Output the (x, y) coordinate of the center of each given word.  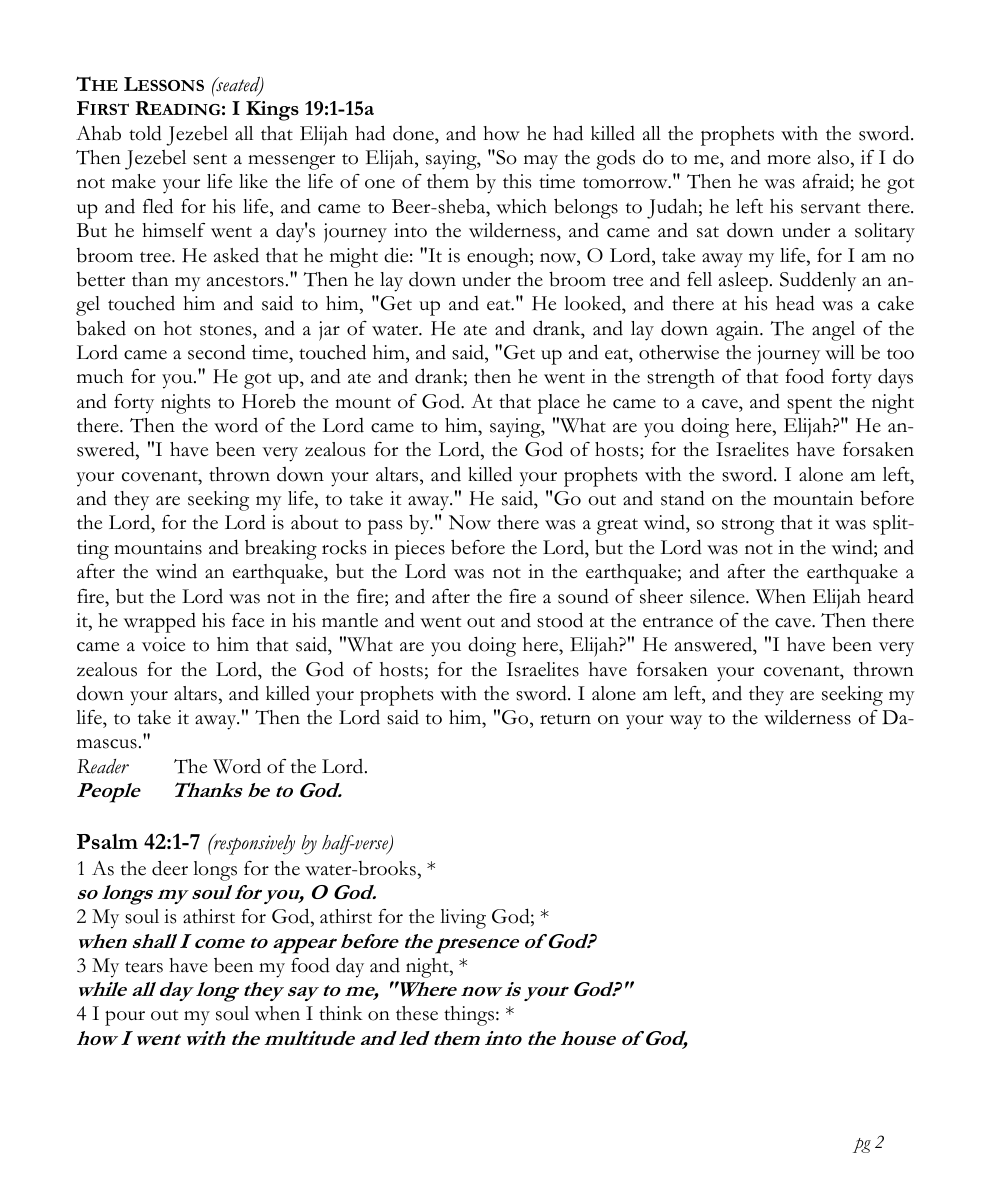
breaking (281, 550)
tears (144, 967)
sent (210, 159)
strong (748, 527)
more (789, 160)
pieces (420, 550)
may (541, 162)
